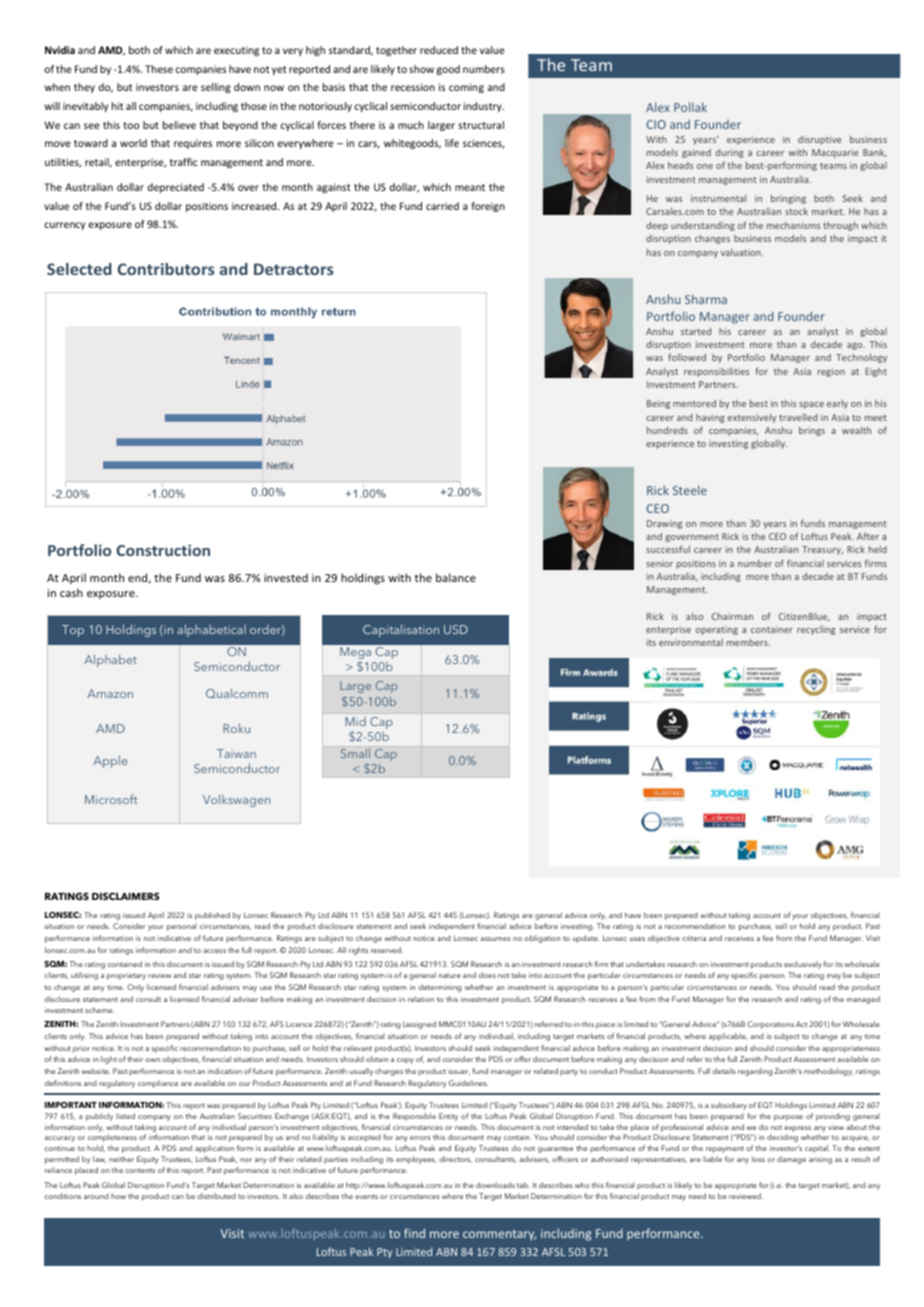  What do you see at coordinates (819, 140) in the document?
I see `disruptive` at bounding box center [819, 140].
